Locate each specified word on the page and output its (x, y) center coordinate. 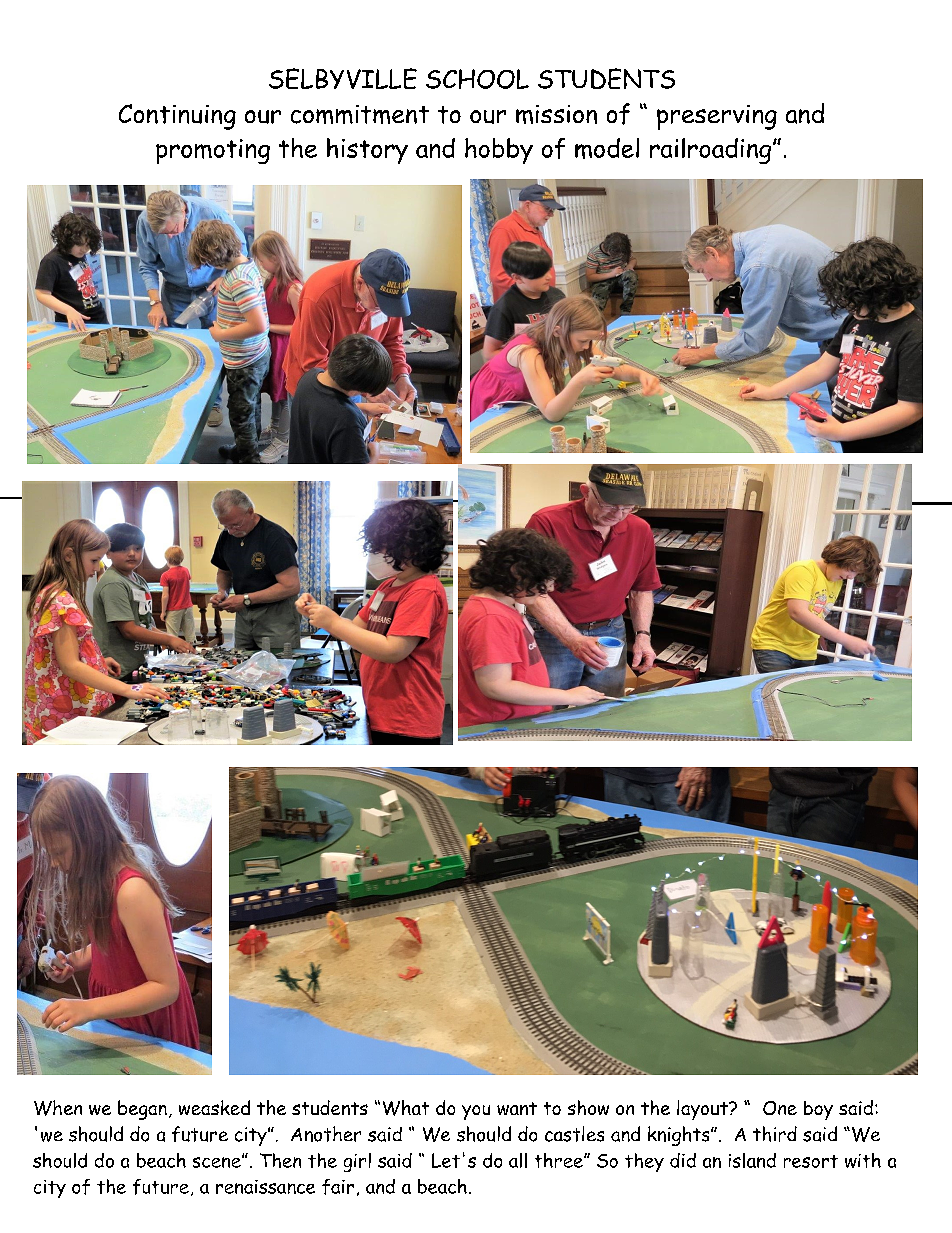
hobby (499, 151)
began (142, 1110)
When (58, 1108)
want (517, 1108)
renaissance (265, 1187)
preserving (717, 117)
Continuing (177, 117)
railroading (712, 151)
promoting (213, 151)
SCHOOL (477, 79)
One (780, 1108)
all (518, 1160)
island (752, 1160)
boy (818, 1110)
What (406, 1108)
